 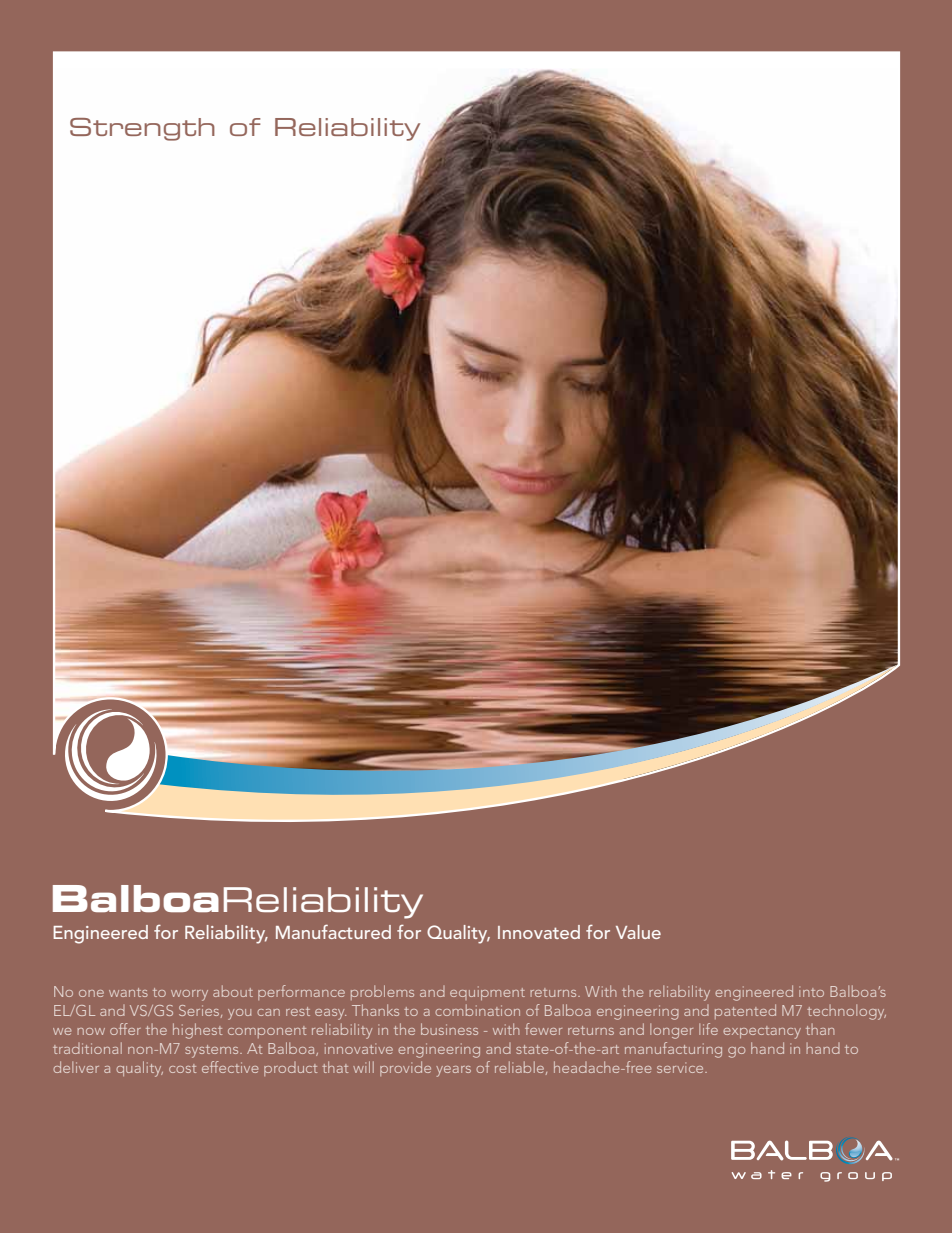 I want to click on wants, so click(x=128, y=992).
